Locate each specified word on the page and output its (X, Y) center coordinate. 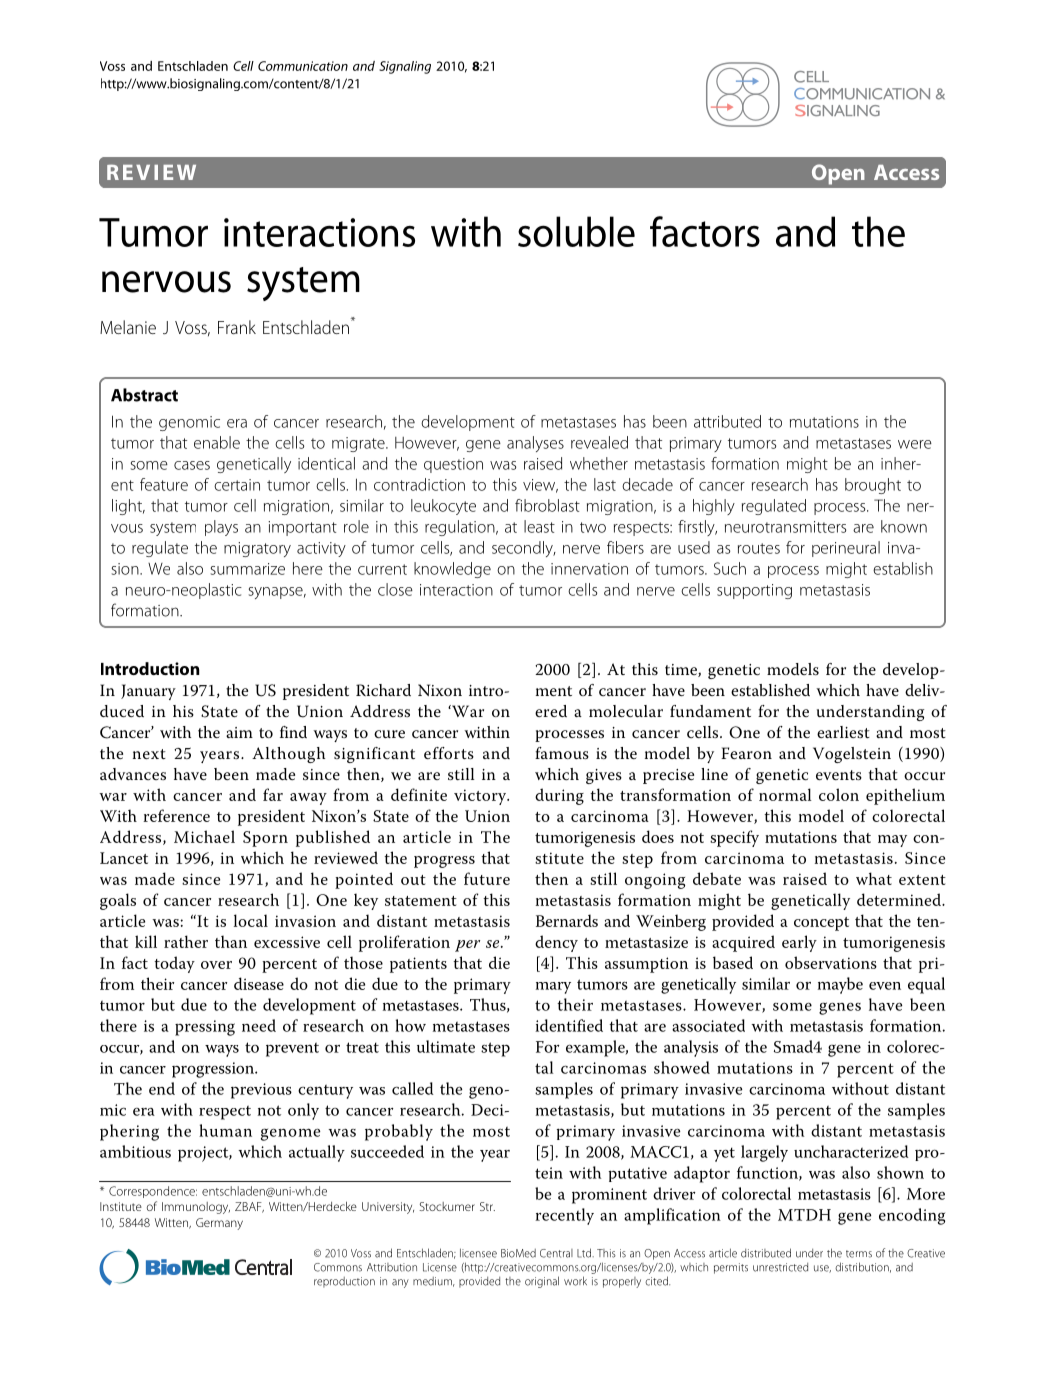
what (874, 878)
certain (237, 485)
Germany (219, 1224)
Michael (204, 836)
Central (556, 1253)
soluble (576, 231)
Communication (303, 66)
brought (873, 486)
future (487, 878)
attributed (727, 421)
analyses (535, 444)
